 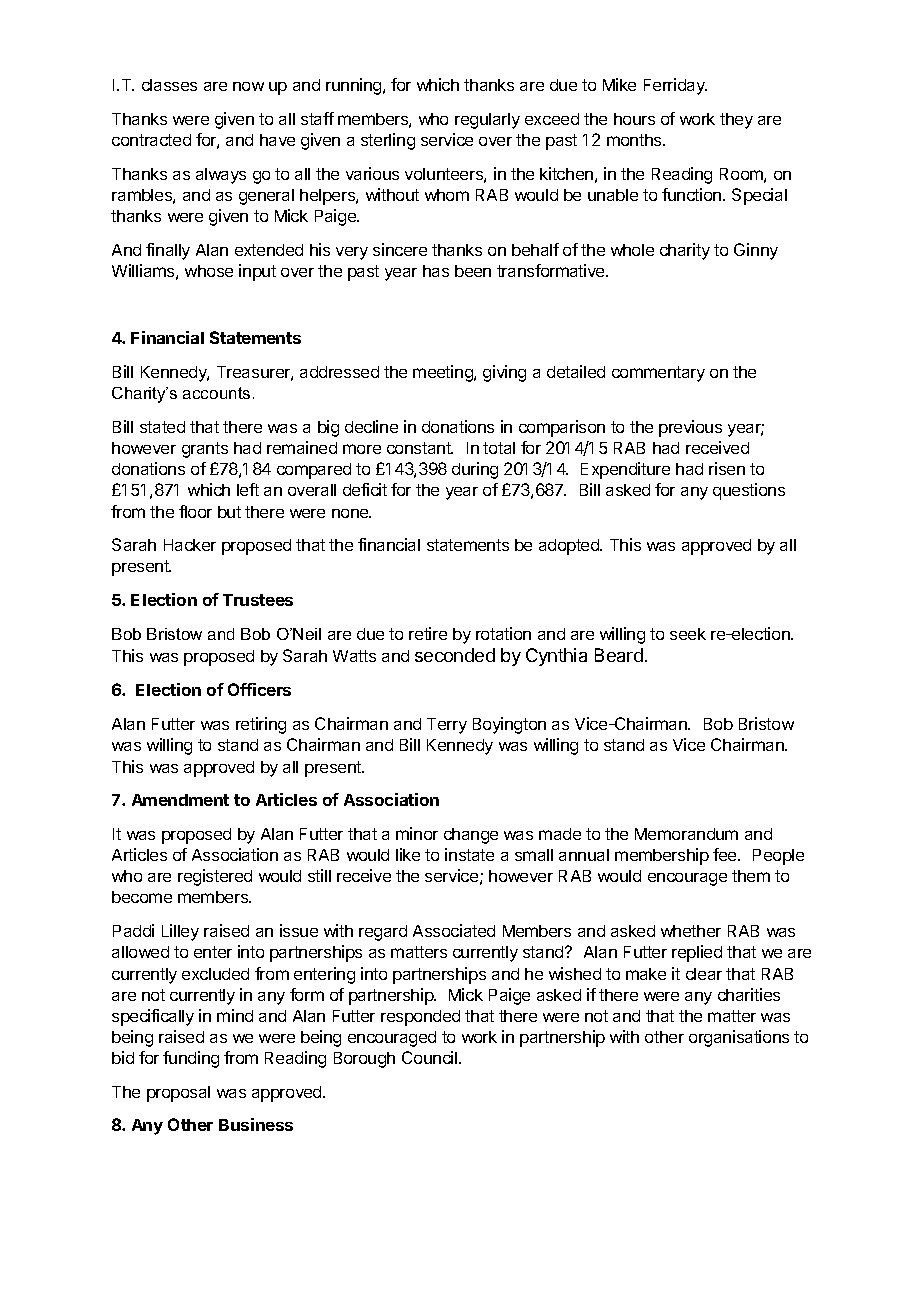 I want to click on regularly, so click(x=487, y=121).
